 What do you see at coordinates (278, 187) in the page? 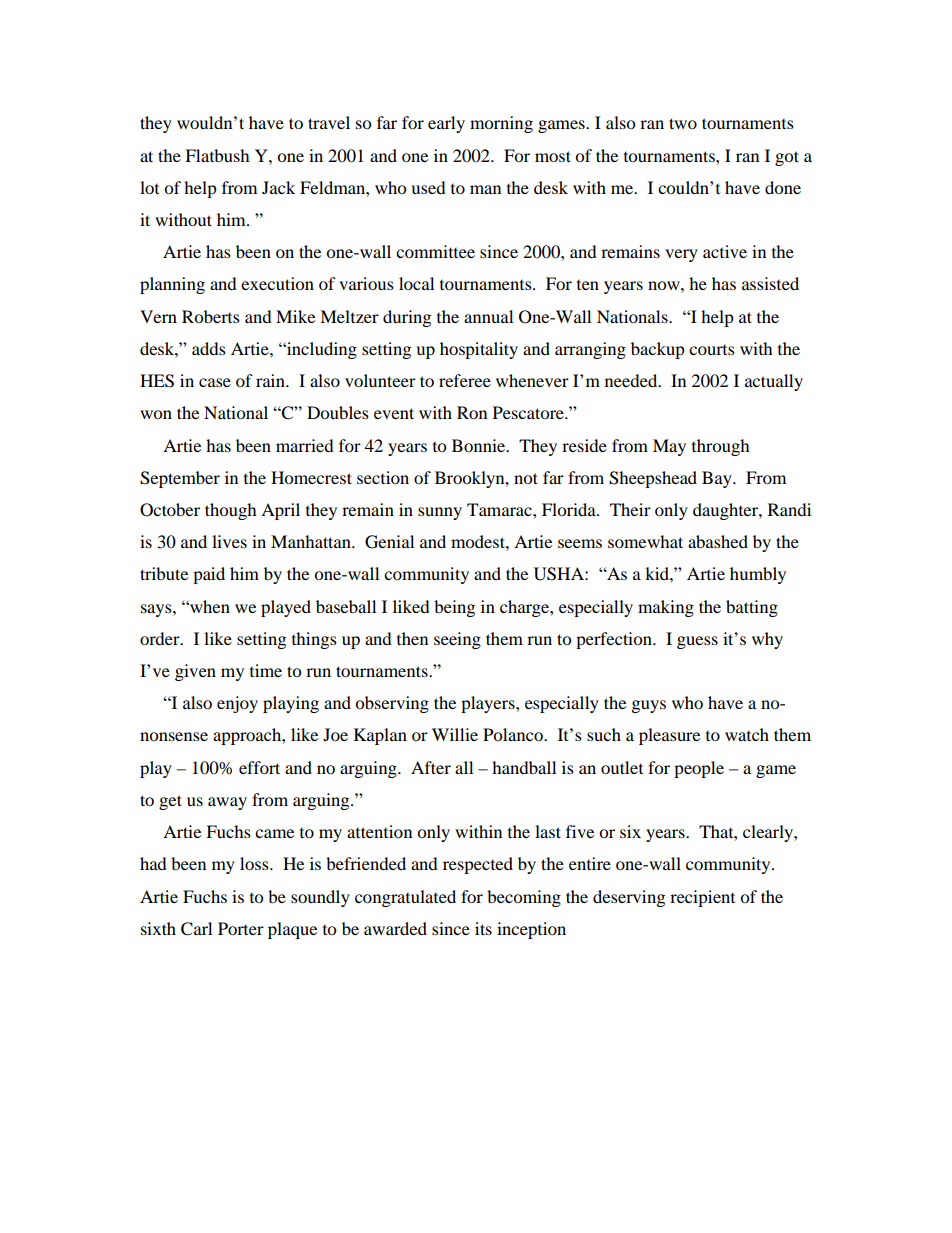
I see `Jack` at bounding box center [278, 187].
